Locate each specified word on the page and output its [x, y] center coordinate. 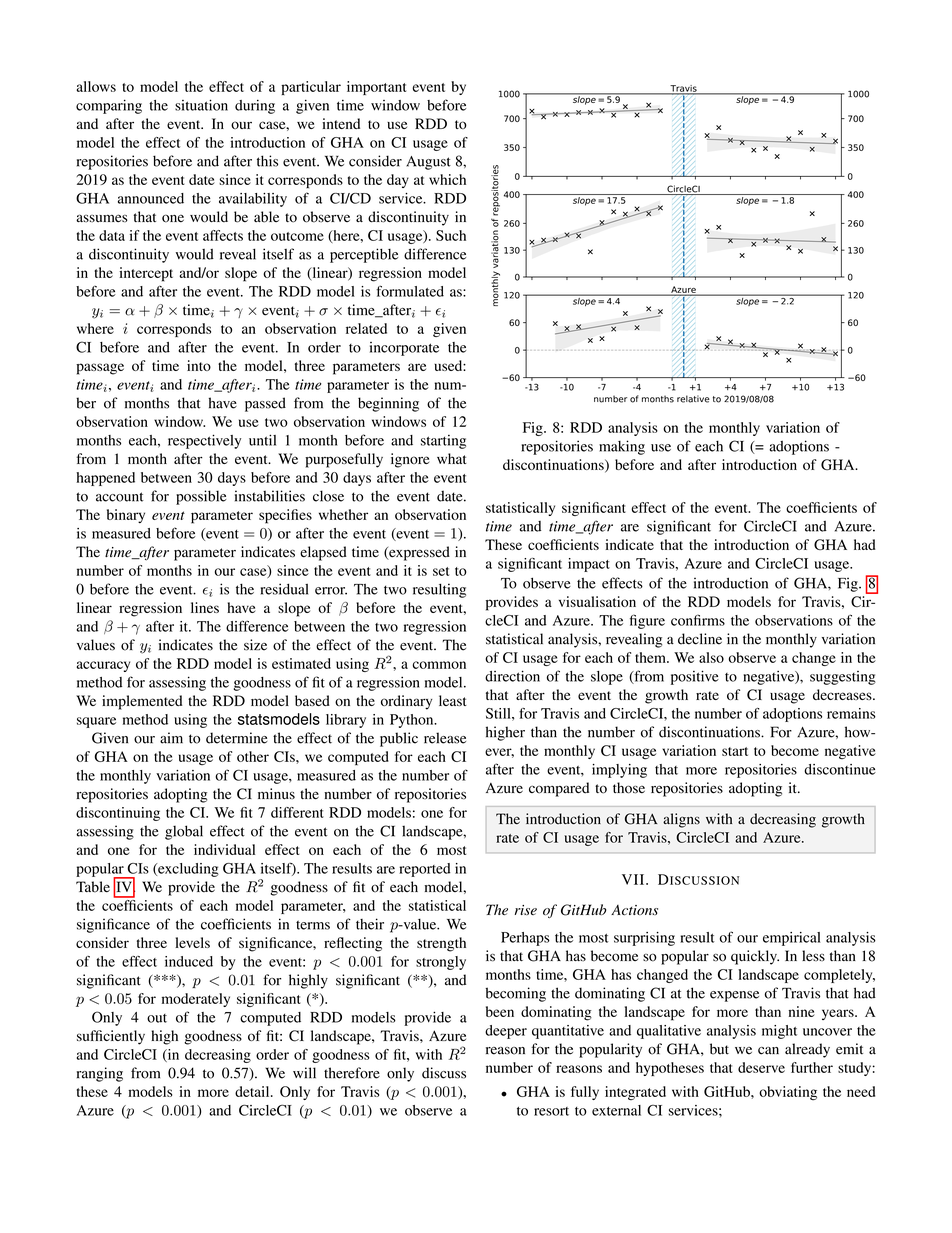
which [447, 179]
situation [201, 105]
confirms [698, 620]
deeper [506, 1032]
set [441, 571]
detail [253, 1091]
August [428, 163]
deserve [761, 1067]
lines [205, 607]
